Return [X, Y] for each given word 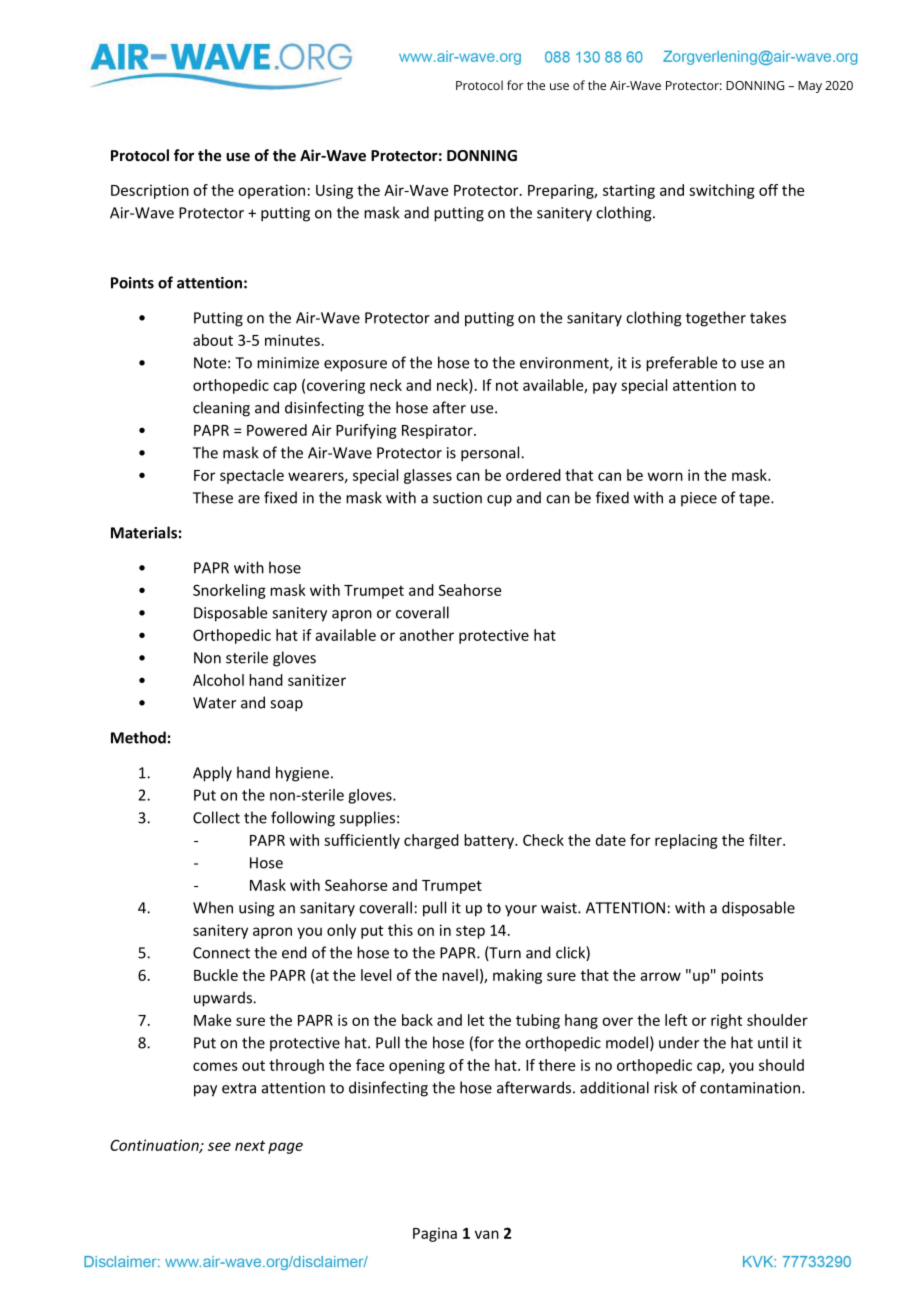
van [487, 1234]
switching [722, 191]
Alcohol [218, 680]
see [219, 1146]
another [426, 635]
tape [755, 499]
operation [271, 191]
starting [629, 191]
